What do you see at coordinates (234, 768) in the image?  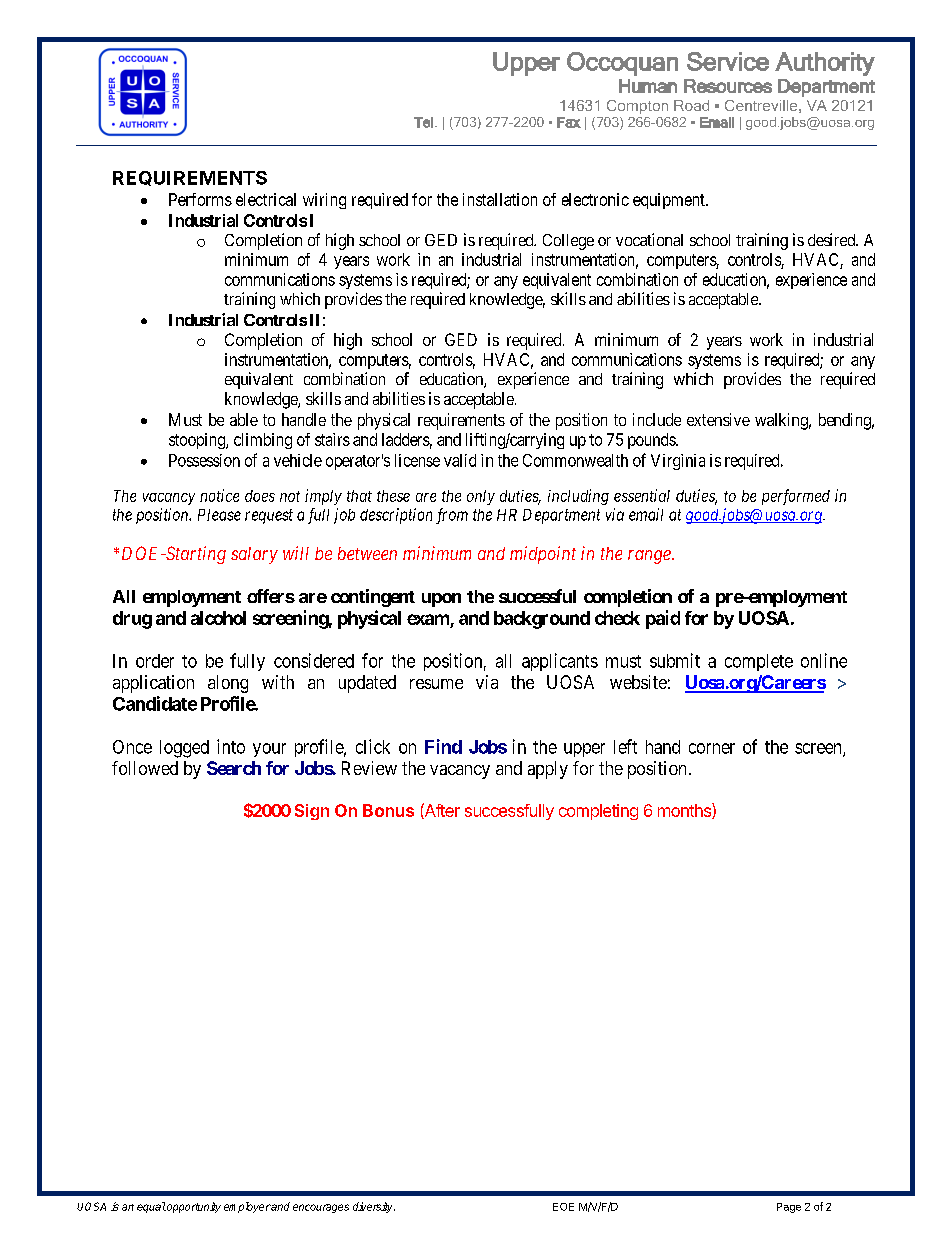 I see `Search` at bounding box center [234, 768].
